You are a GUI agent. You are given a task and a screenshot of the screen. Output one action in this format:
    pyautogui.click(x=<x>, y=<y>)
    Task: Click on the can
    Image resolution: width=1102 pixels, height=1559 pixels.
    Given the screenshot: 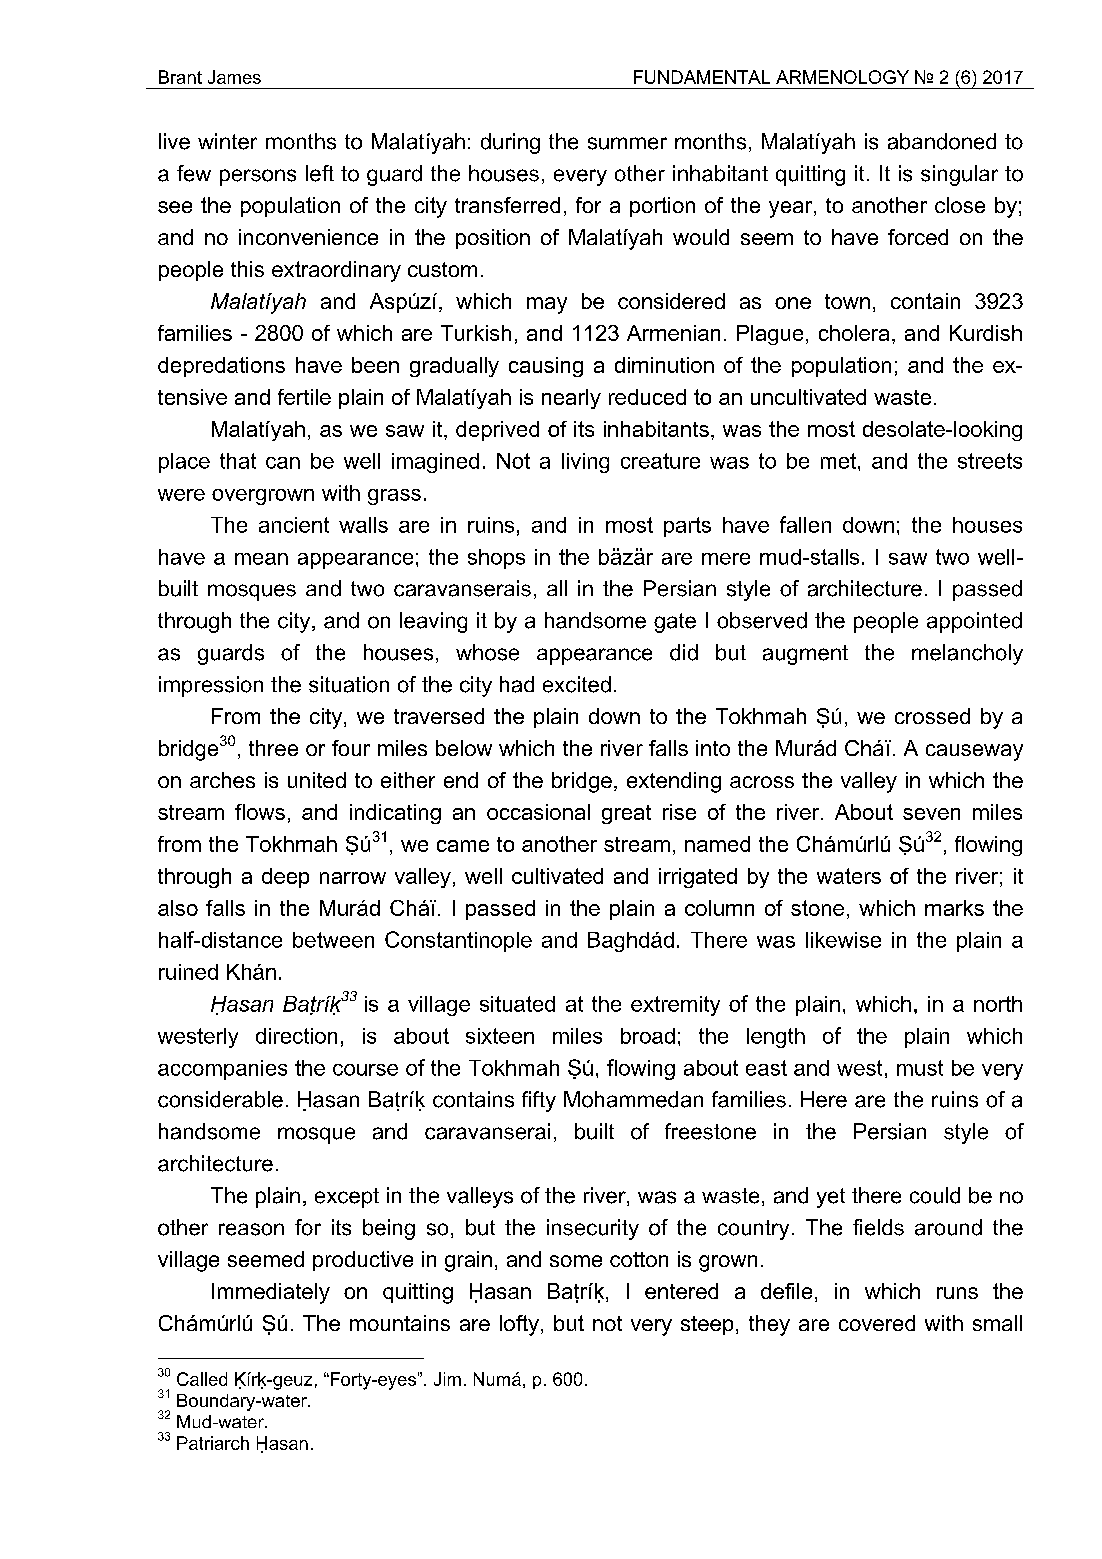 What is the action you would take?
    pyautogui.click(x=283, y=463)
